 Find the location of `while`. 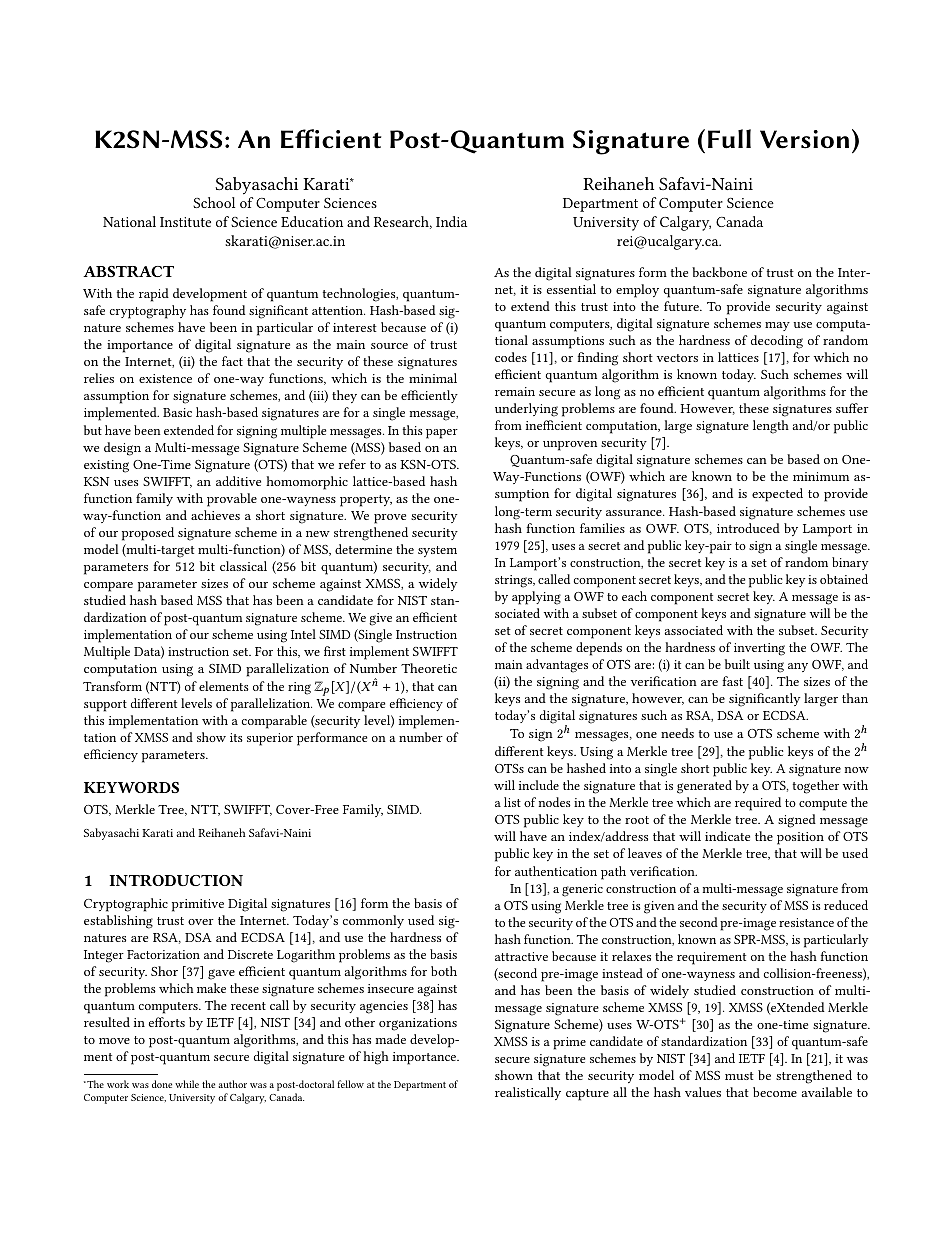

while is located at coordinates (187, 1084).
